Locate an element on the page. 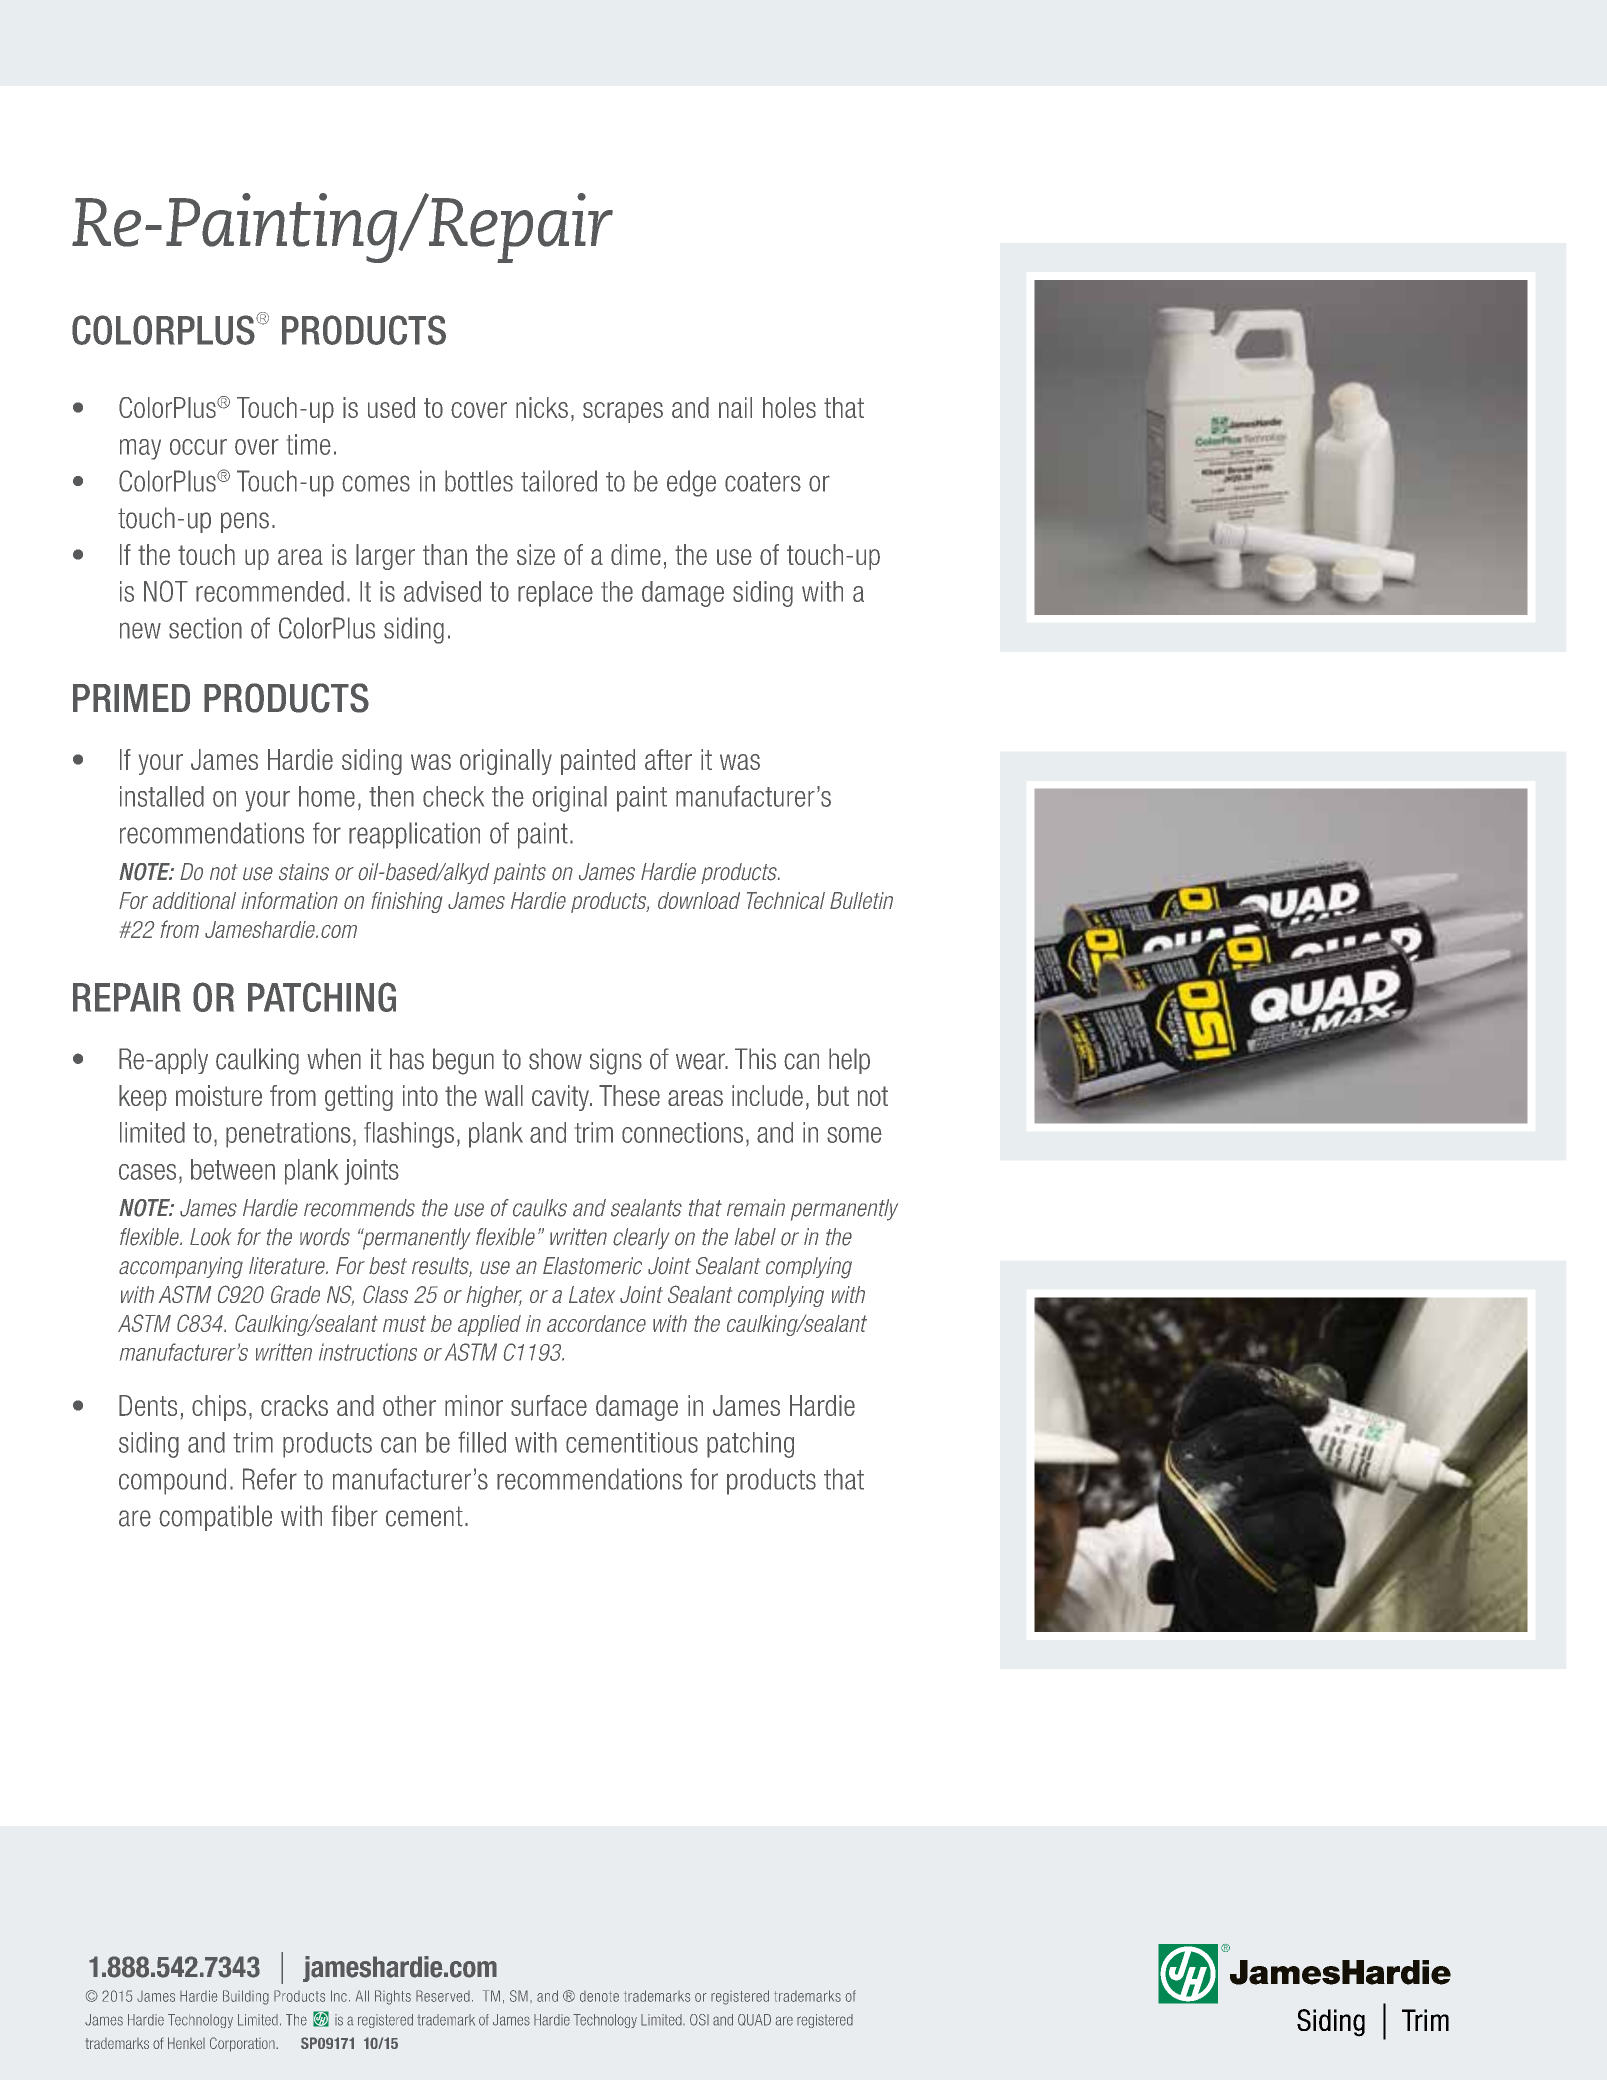  filled is located at coordinates (482, 1442).
